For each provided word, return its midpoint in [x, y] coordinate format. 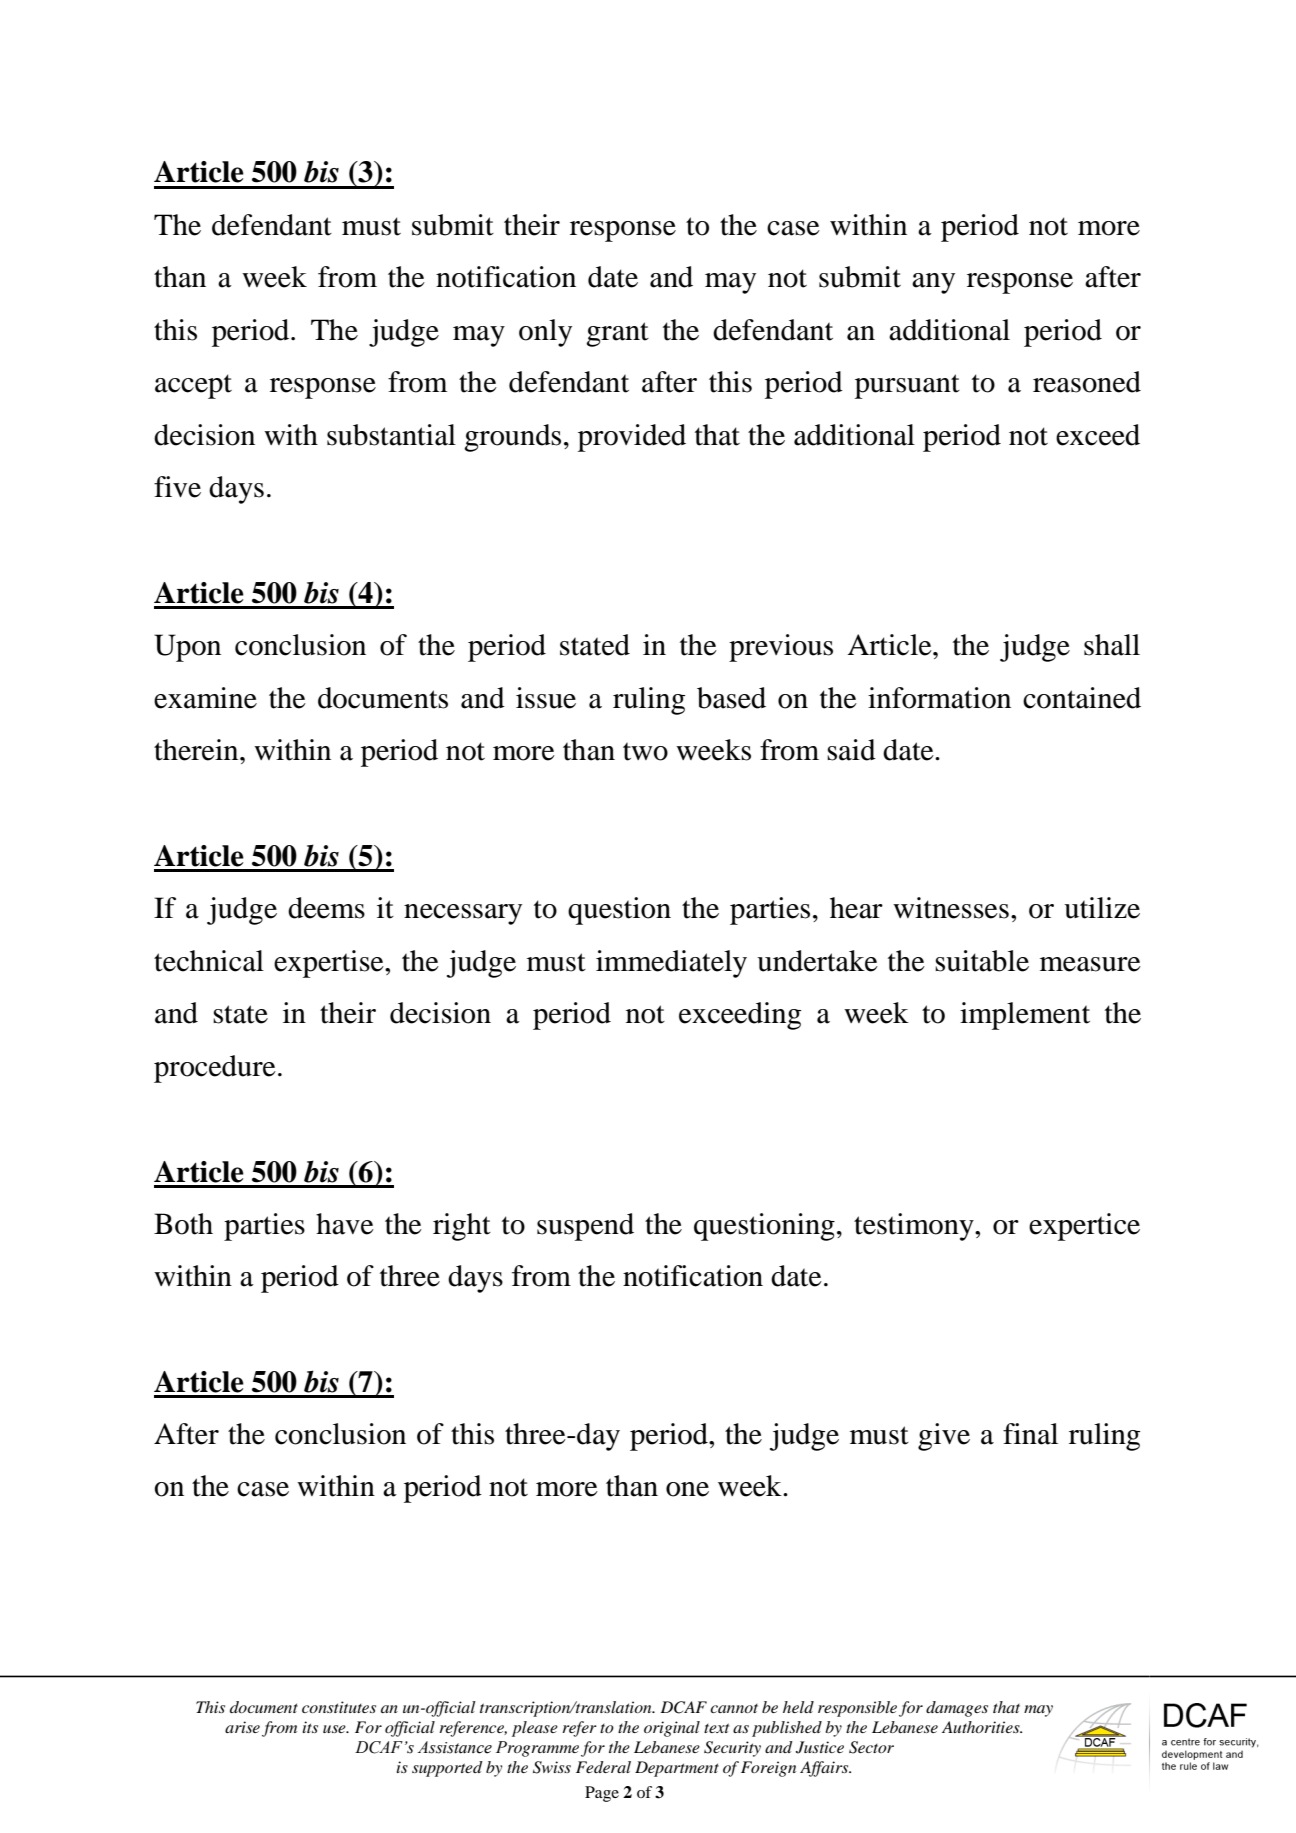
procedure [215, 1069]
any [933, 283]
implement [1025, 1016]
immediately [671, 964]
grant [617, 334]
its [310, 1727]
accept [193, 386]
